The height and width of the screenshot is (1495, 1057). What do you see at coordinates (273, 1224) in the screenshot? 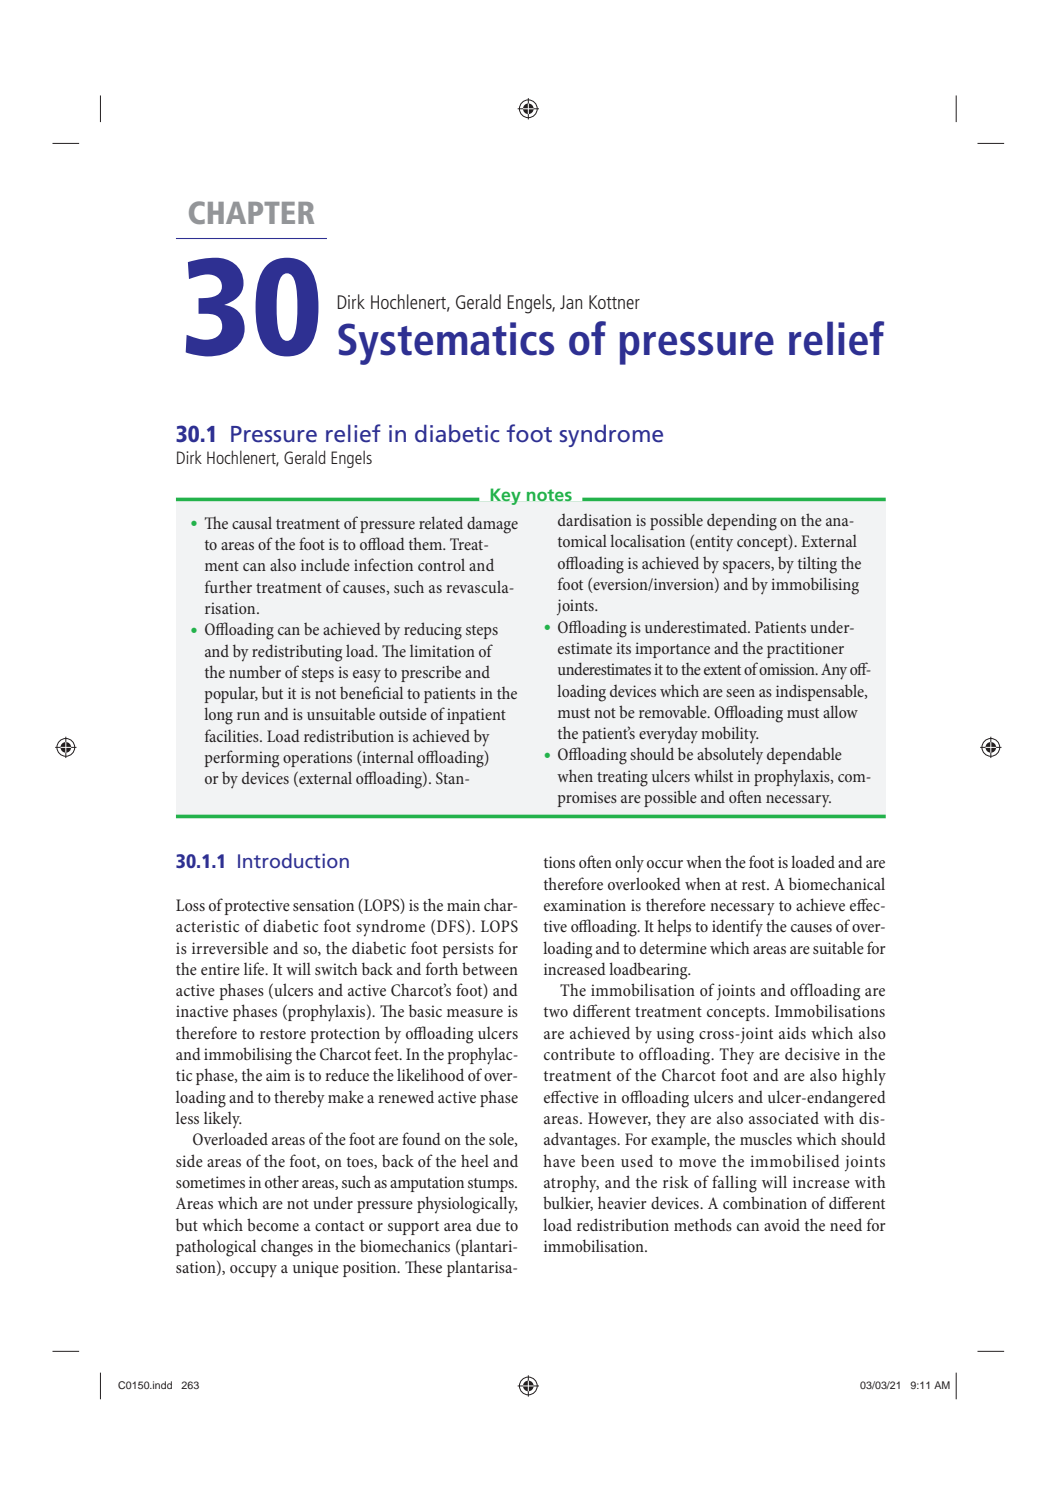
I see `become` at bounding box center [273, 1224].
